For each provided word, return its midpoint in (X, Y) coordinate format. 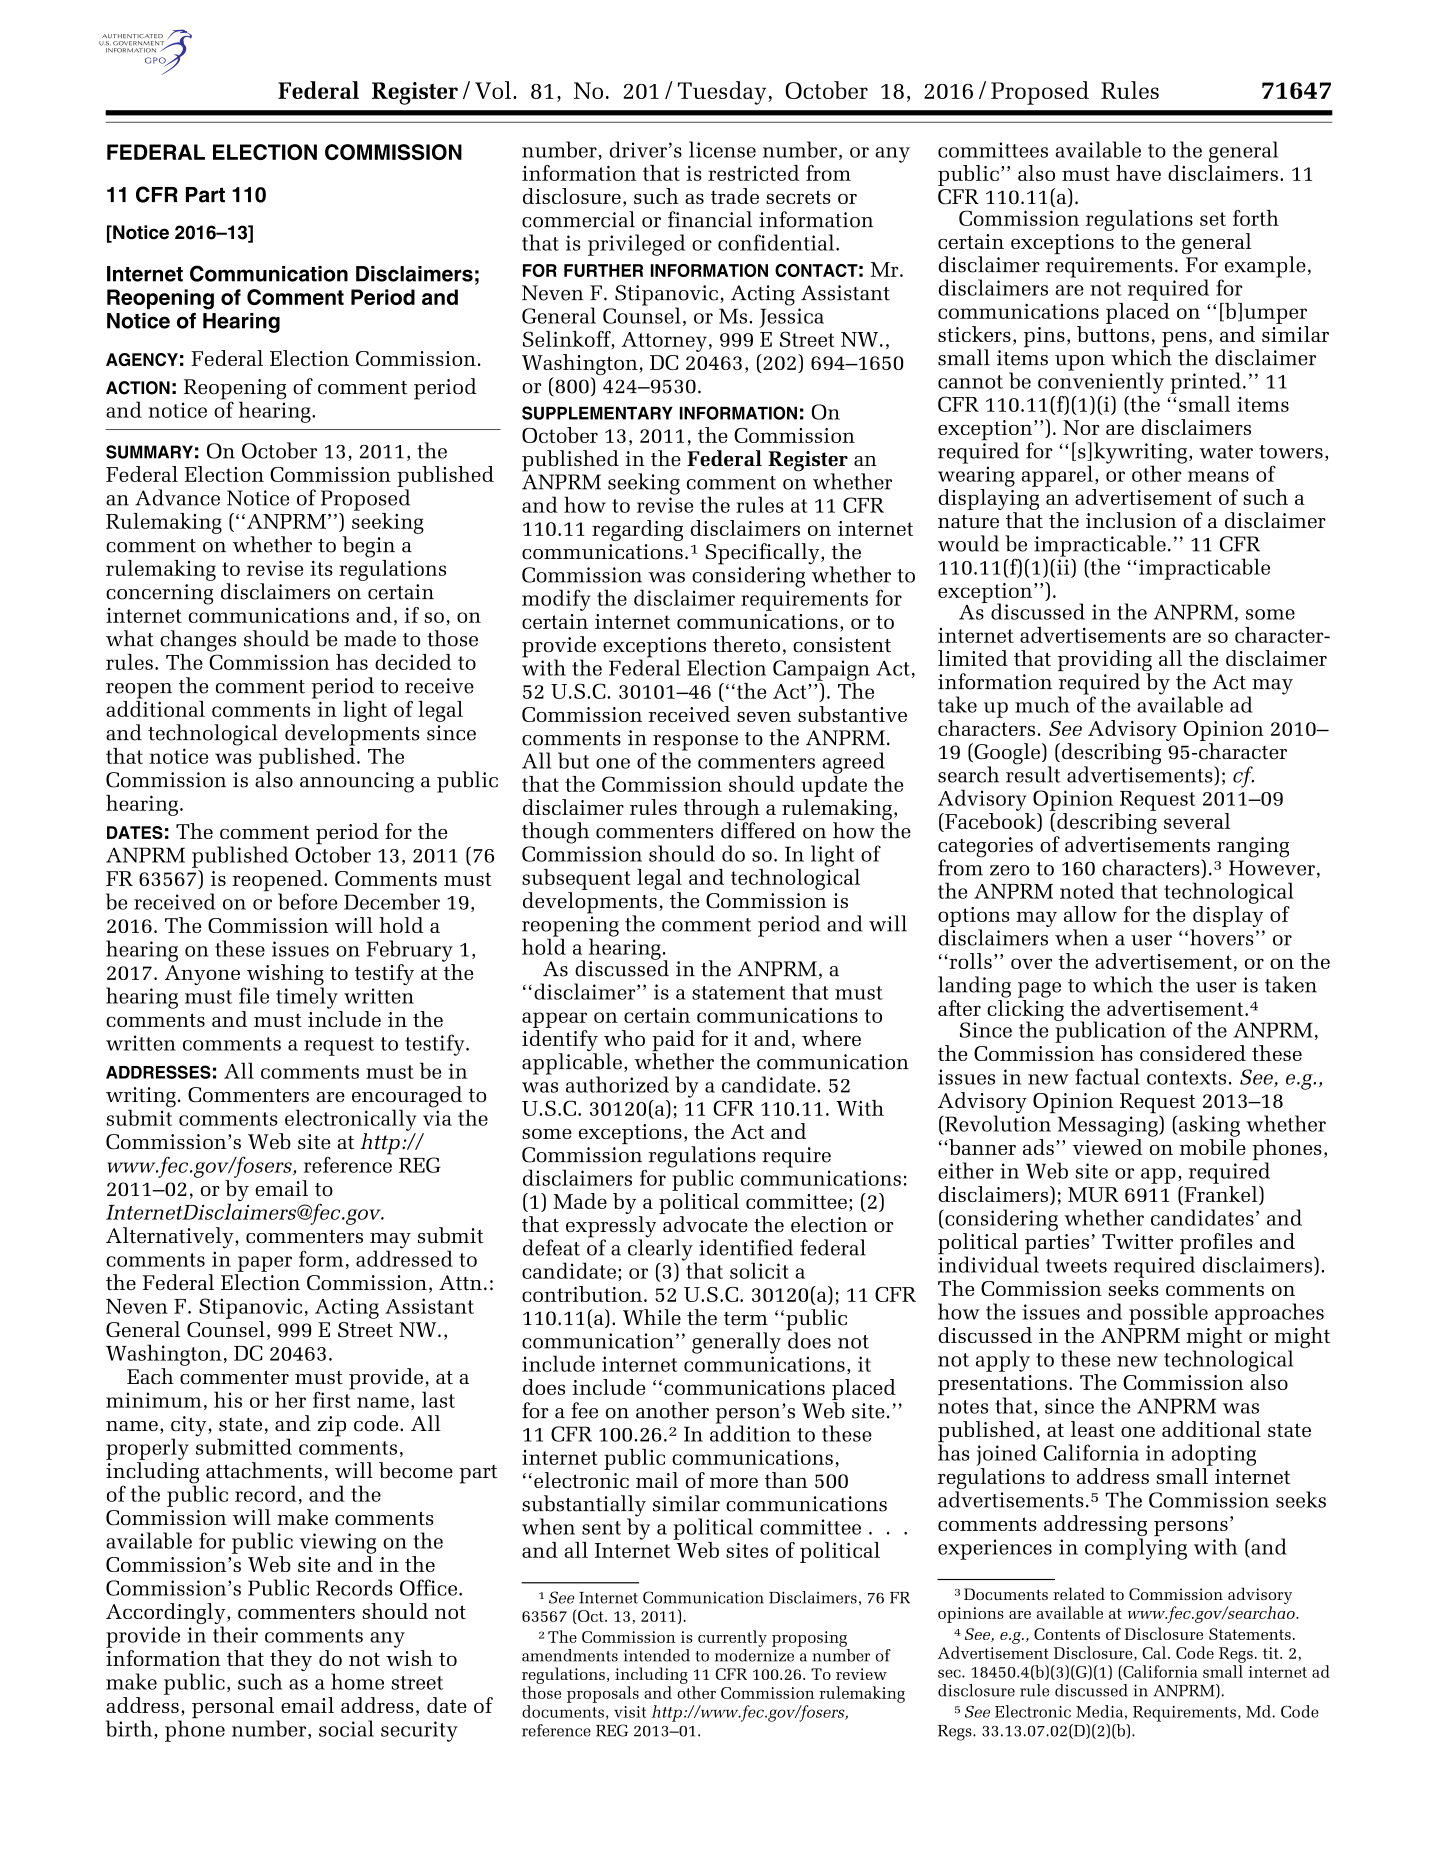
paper (265, 1264)
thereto (746, 644)
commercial (578, 219)
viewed (1108, 1147)
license (722, 149)
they (291, 1662)
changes (198, 641)
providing (1105, 662)
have (1138, 173)
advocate (705, 1224)
